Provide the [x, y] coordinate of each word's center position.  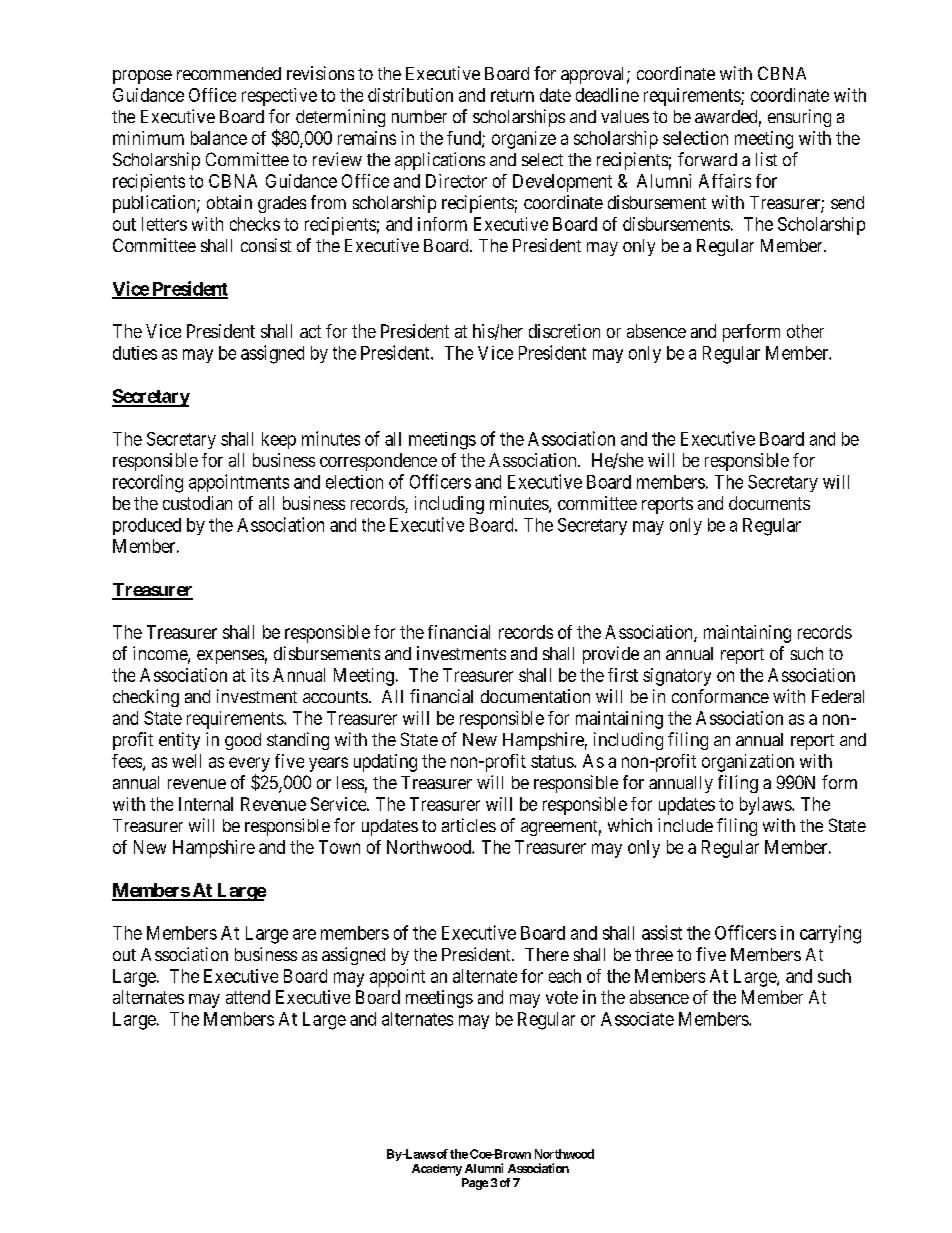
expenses [230, 657]
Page [475, 1184]
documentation [535, 696]
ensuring [799, 118]
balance [219, 138]
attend [248, 997]
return [512, 95]
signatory [677, 677]
